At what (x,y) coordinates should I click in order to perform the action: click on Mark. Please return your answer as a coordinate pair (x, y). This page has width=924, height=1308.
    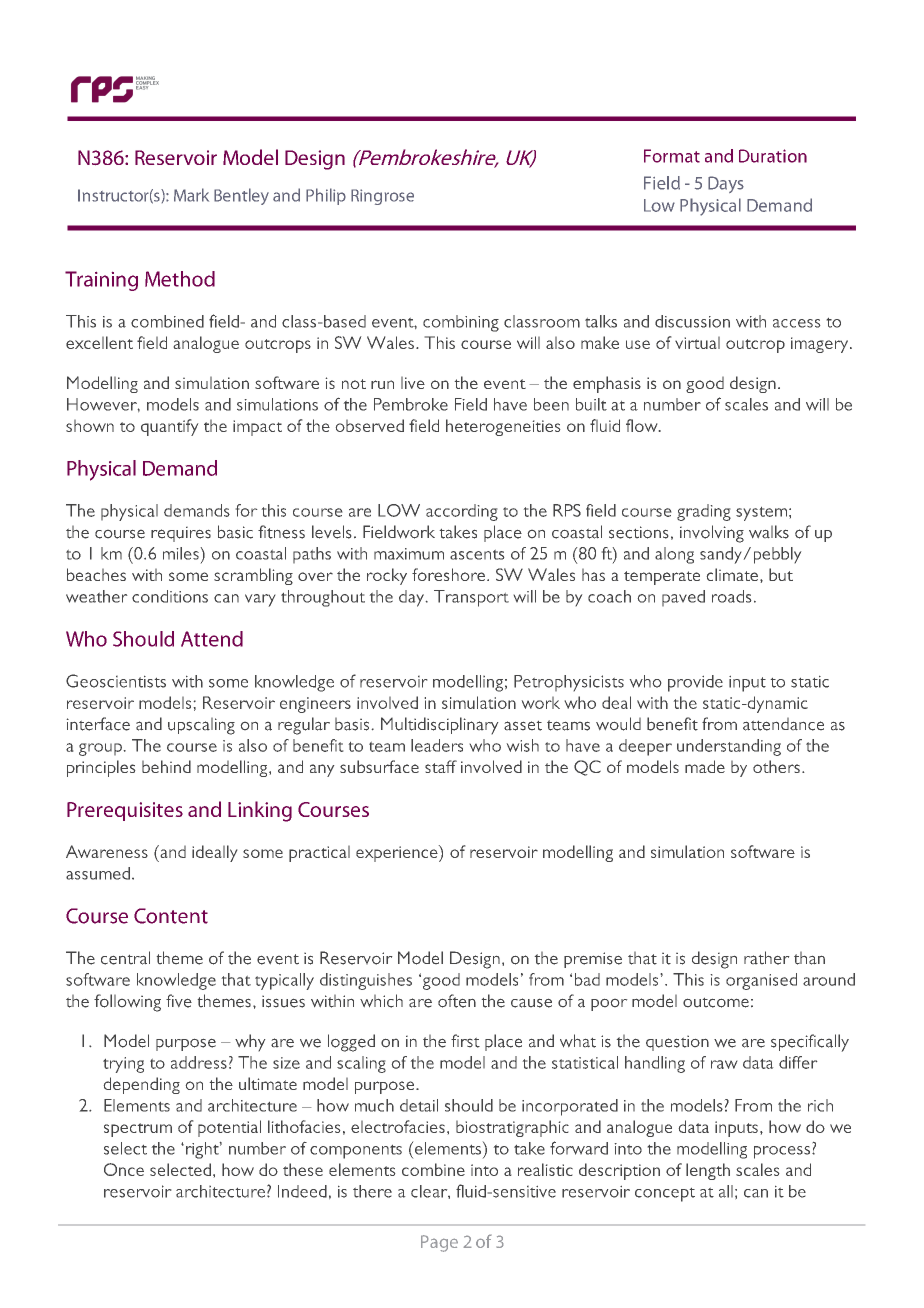
    Looking at the image, I should click on (191, 195).
